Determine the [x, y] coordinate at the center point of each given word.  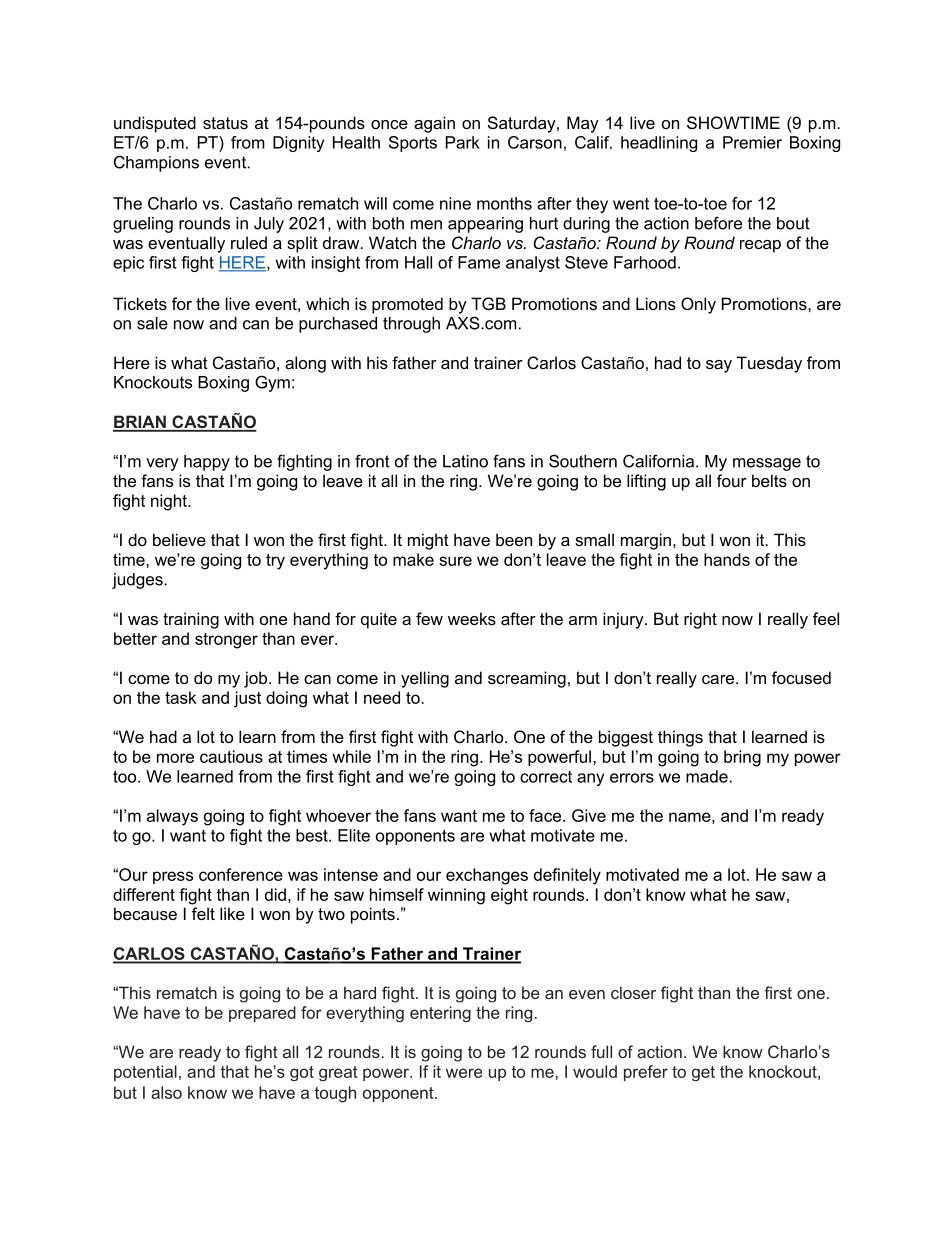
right [700, 620]
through [411, 325]
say [719, 366]
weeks [472, 618]
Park [463, 142]
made [707, 776]
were [464, 1073]
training [191, 620]
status [225, 123]
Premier [752, 142]
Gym [272, 383]
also [166, 1092]
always [172, 817]
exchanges [487, 876]
